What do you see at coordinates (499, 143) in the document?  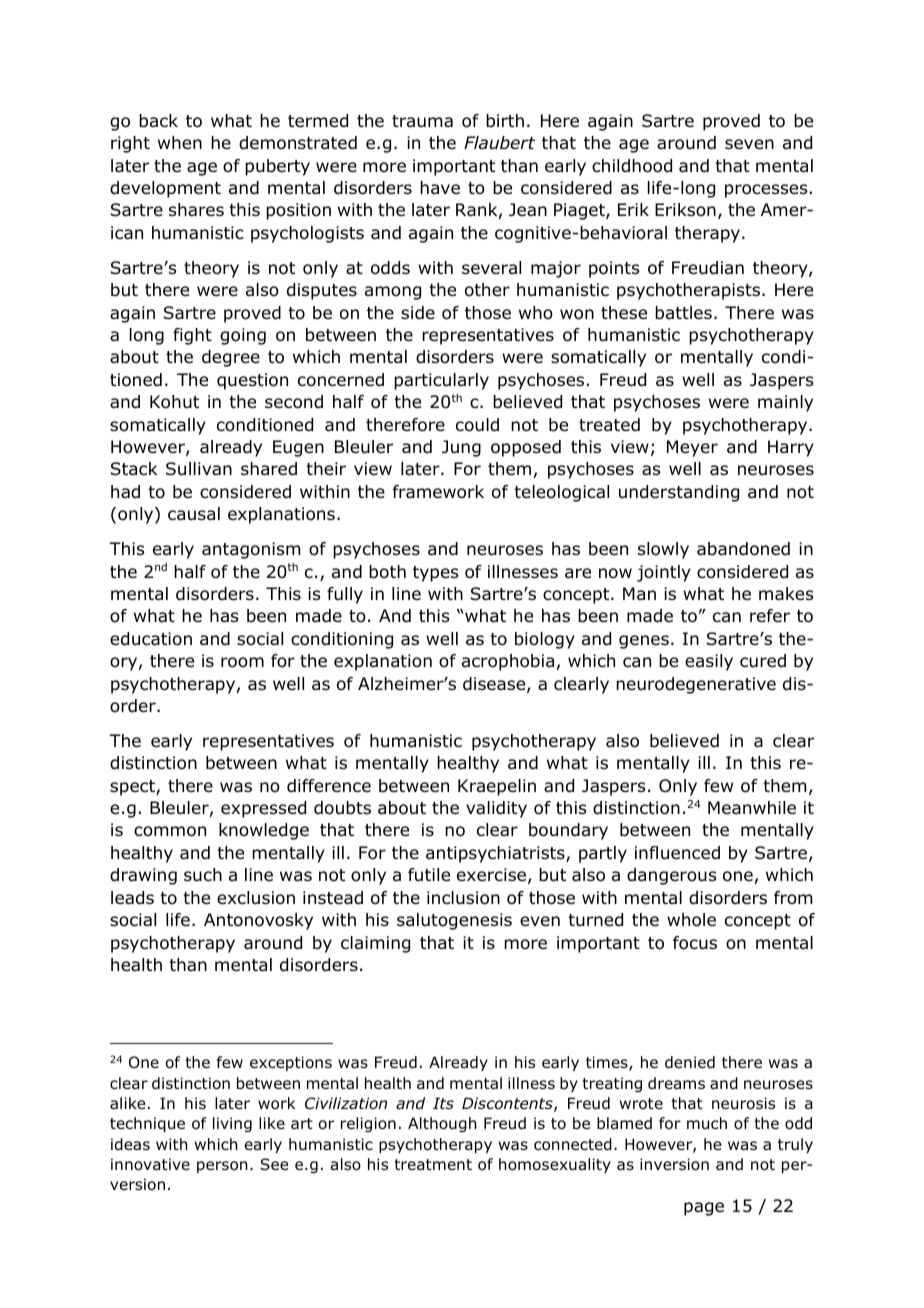 I see `Flaubert` at bounding box center [499, 143].
